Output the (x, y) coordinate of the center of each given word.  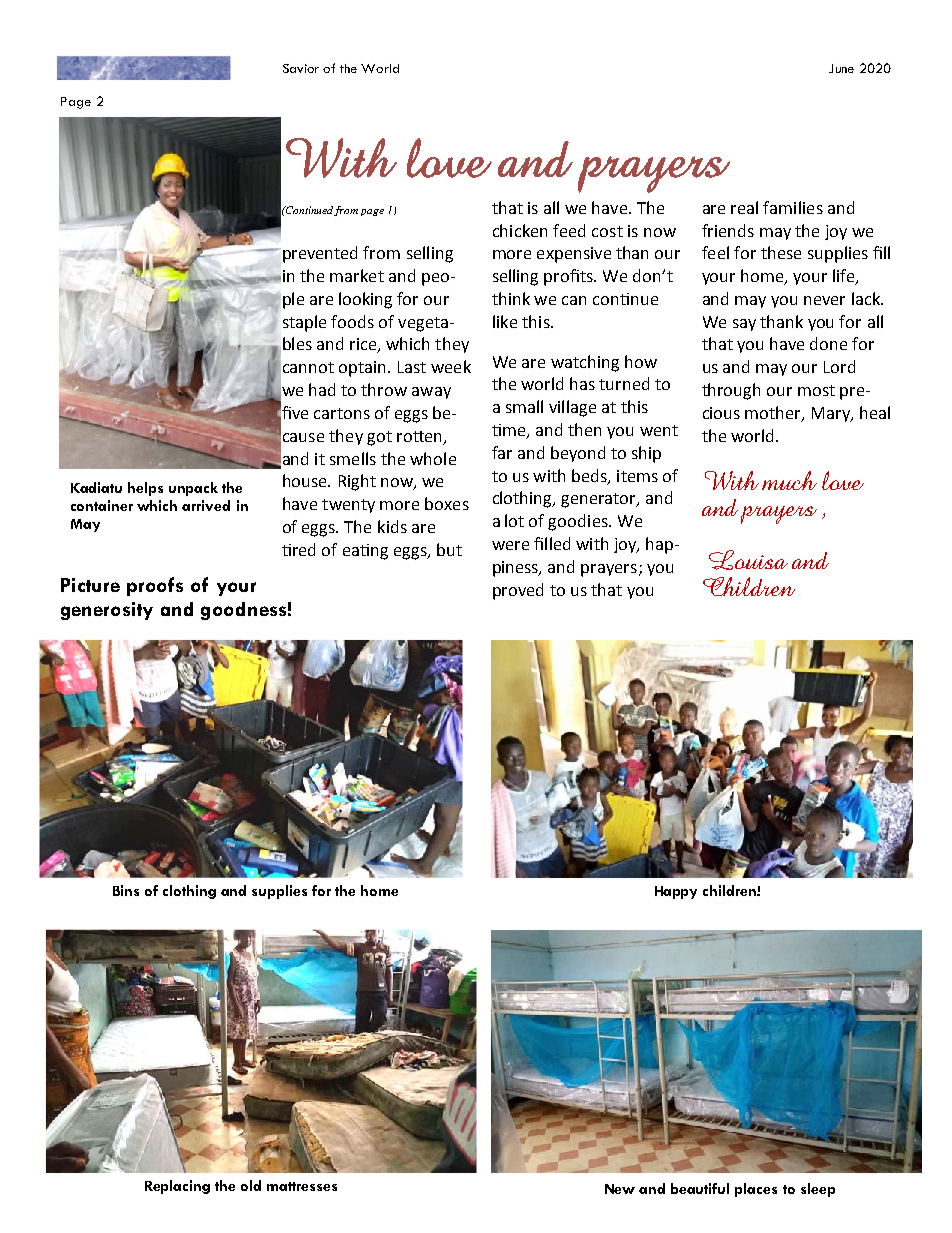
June (841, 68)
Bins (126, 890)
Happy (676, 892)
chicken (520, 230)
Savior (301, 68)
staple (304, 323)
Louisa (748, 560)
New (620, 1189)
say (744, 325)
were (510, 545)
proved (518, 591)
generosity (107, 611)
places (756, 1190)
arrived (206, 505)
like (505, 321)
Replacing (177, 1187)
